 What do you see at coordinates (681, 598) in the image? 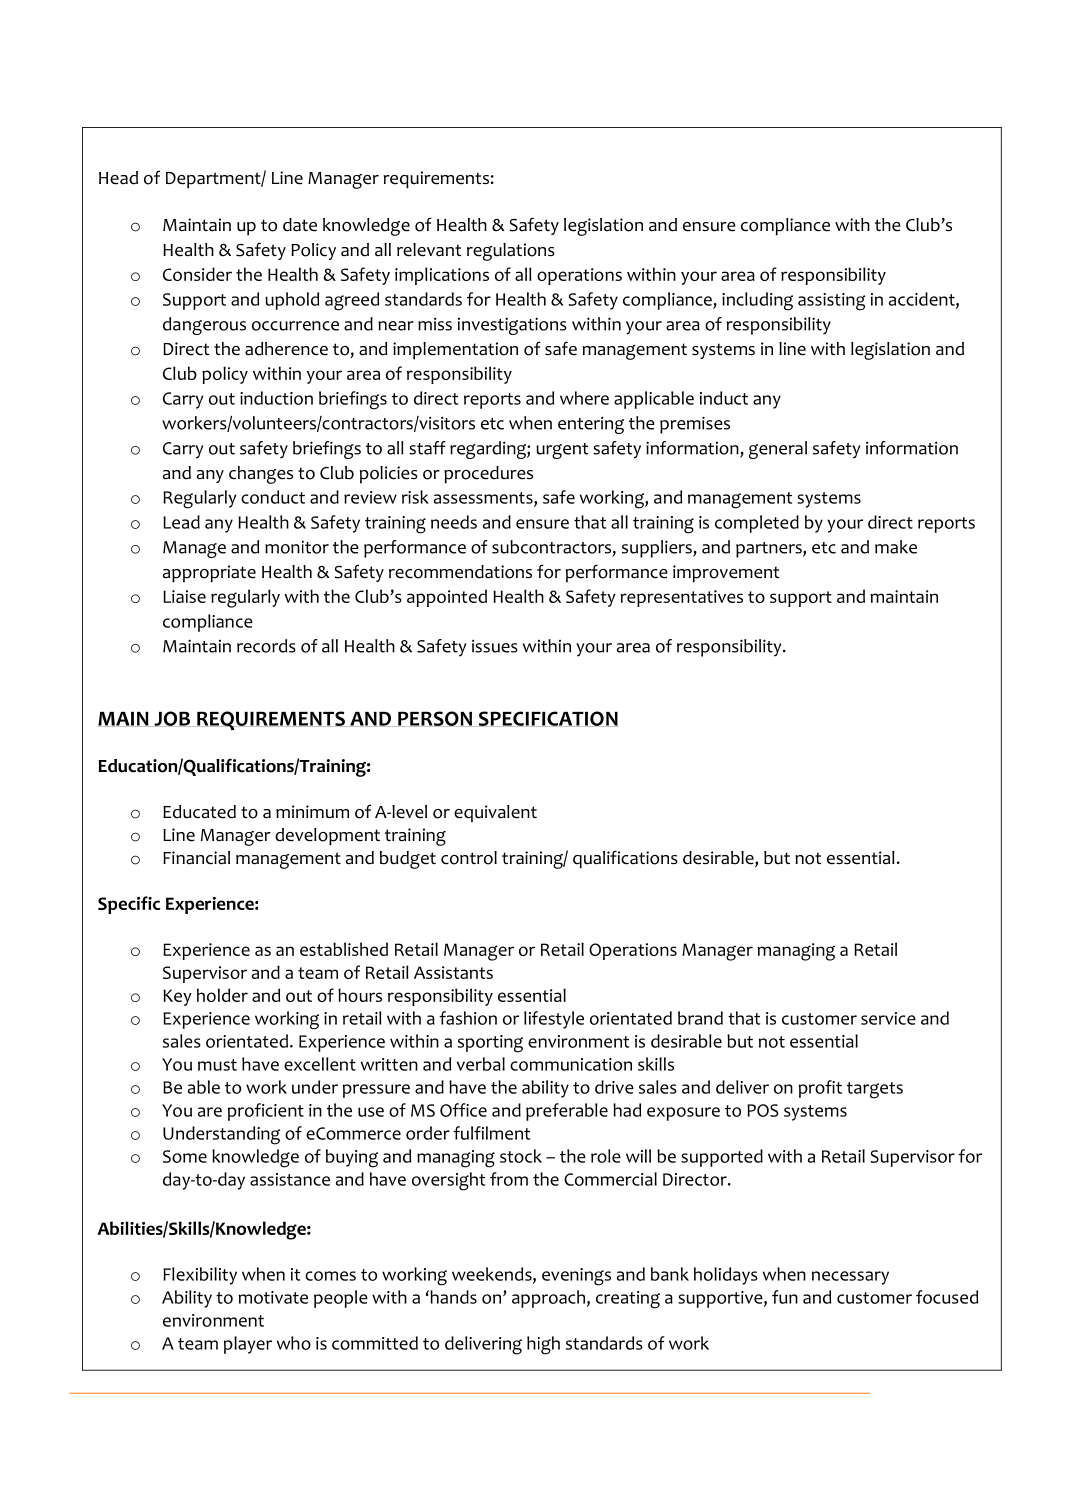
I see `representatives` at bounding box center [681, 598].
